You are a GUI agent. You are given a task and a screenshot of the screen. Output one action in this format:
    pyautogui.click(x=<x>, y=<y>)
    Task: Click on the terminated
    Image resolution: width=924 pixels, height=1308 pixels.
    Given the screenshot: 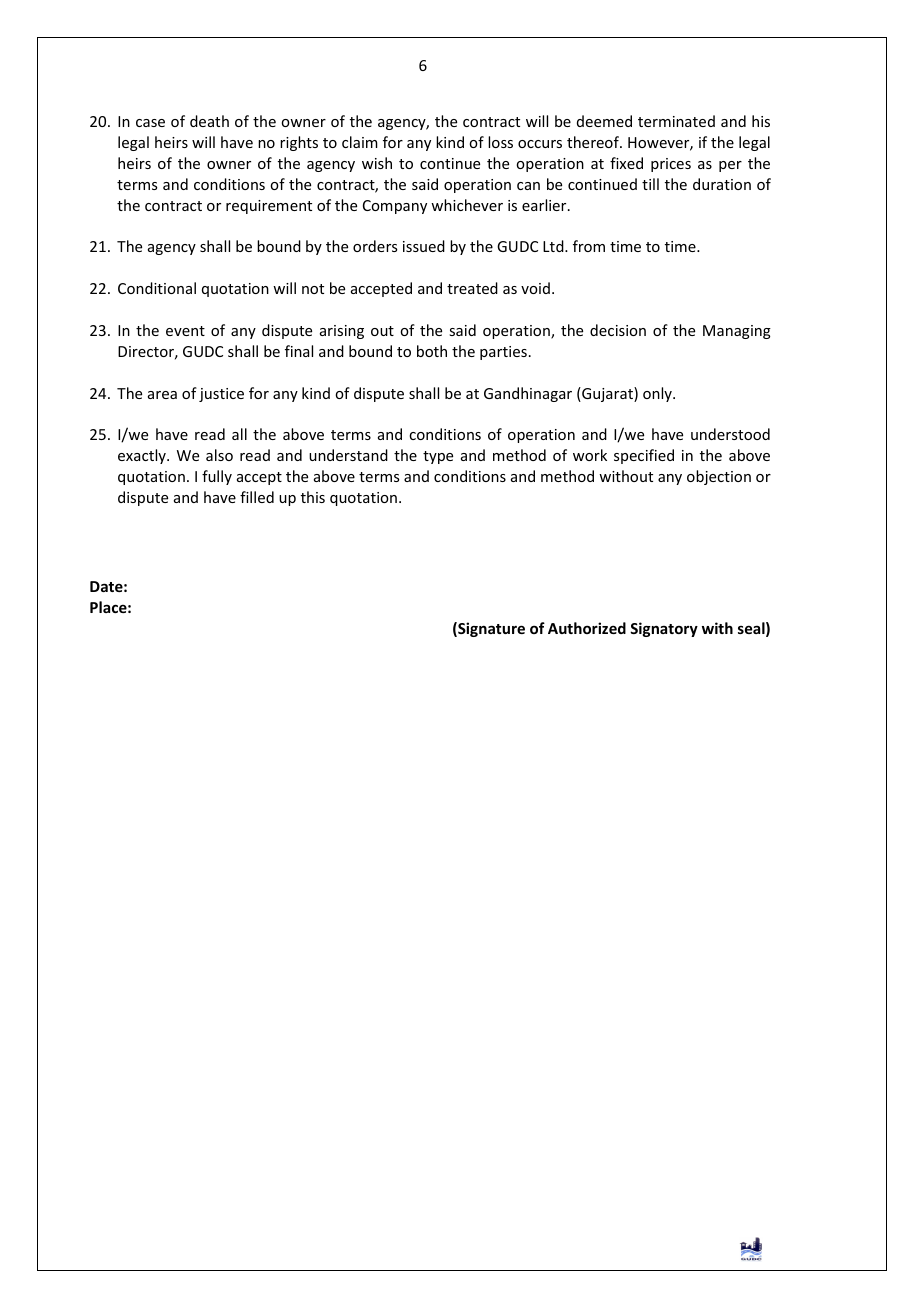 What is the action you would take?
    pyautogui.click(x=676, y=121)
